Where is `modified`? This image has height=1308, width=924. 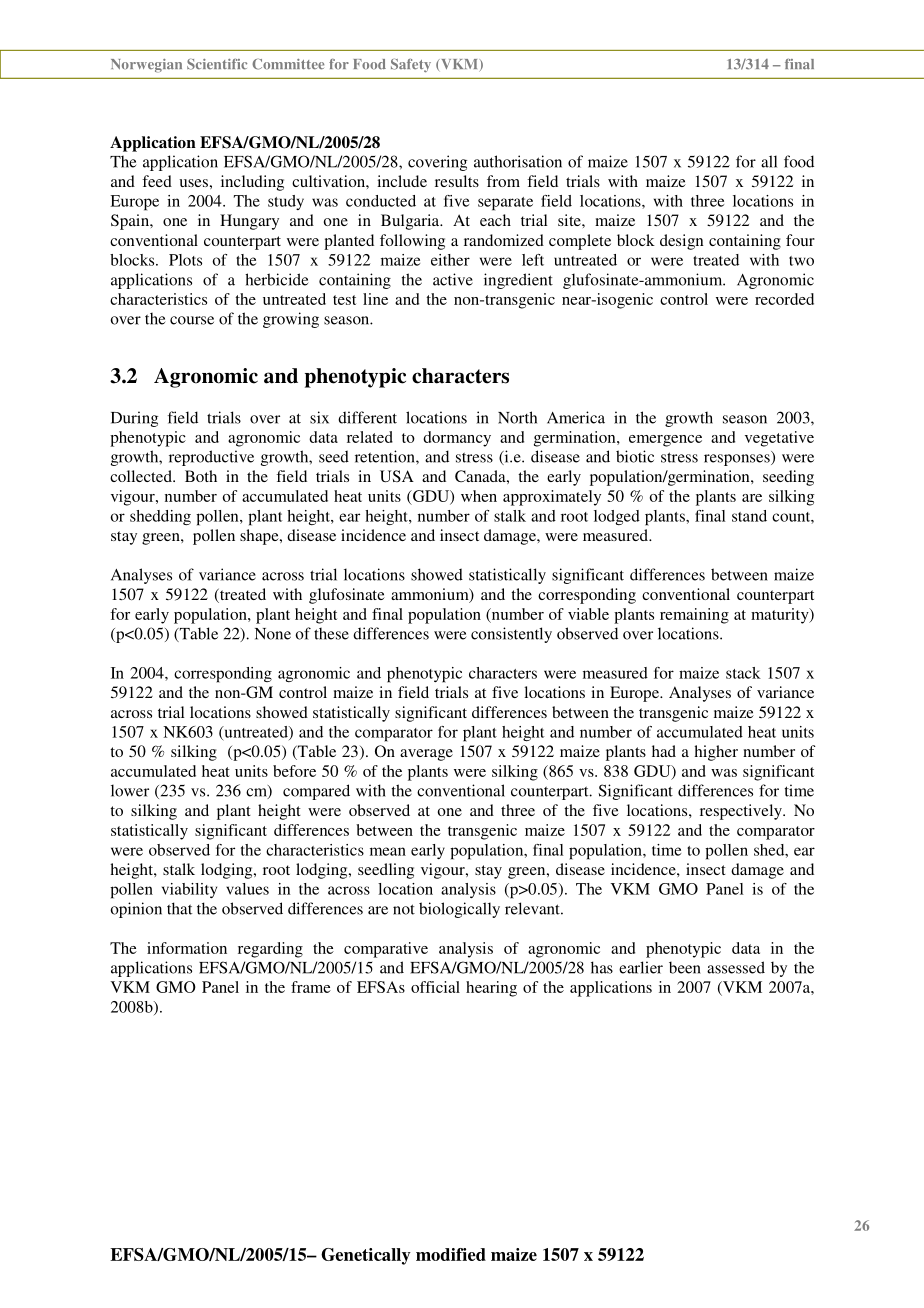
modified is located at coordinates (451, 1254).
